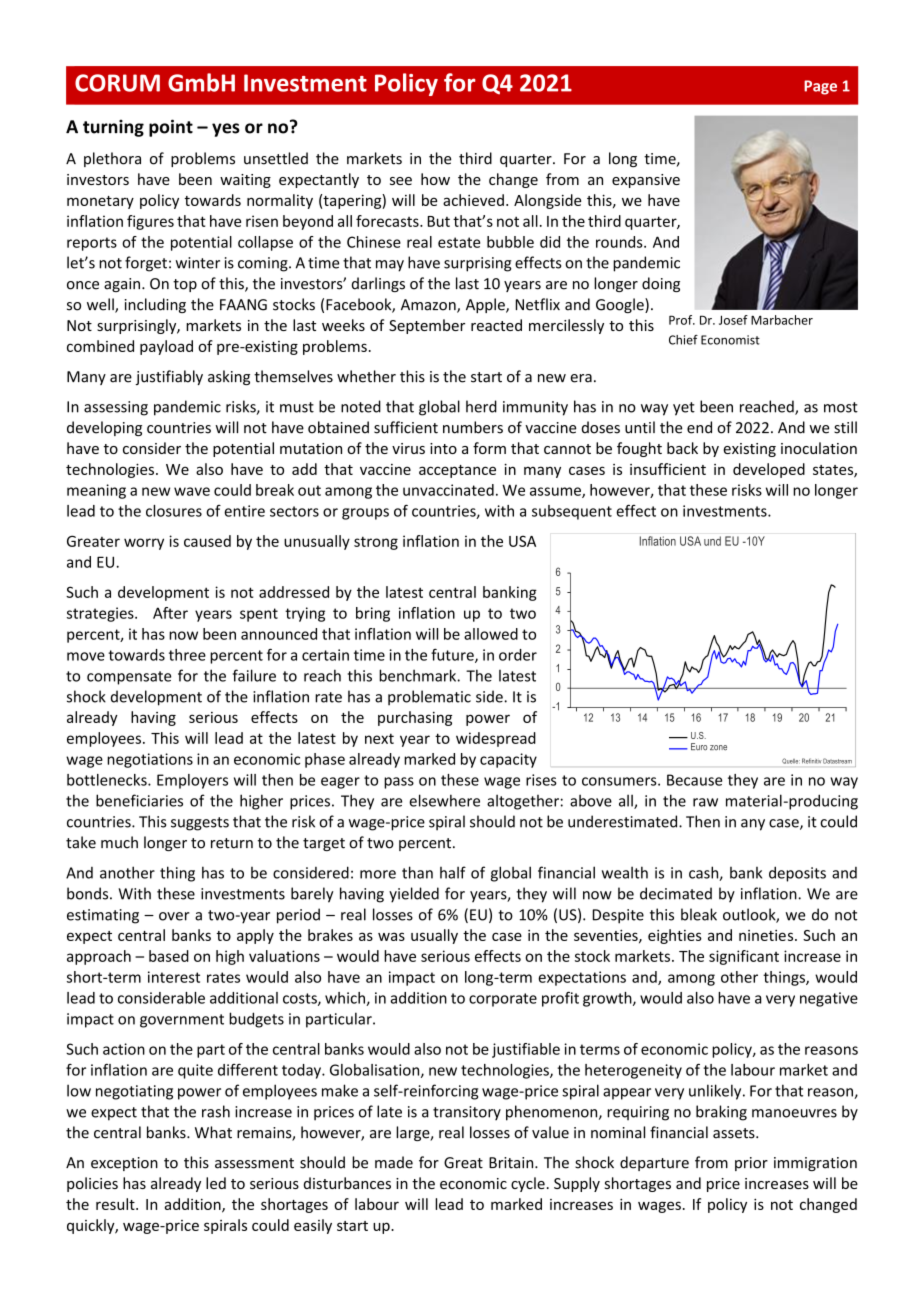  I want to click on result, so click(116, 1204).
